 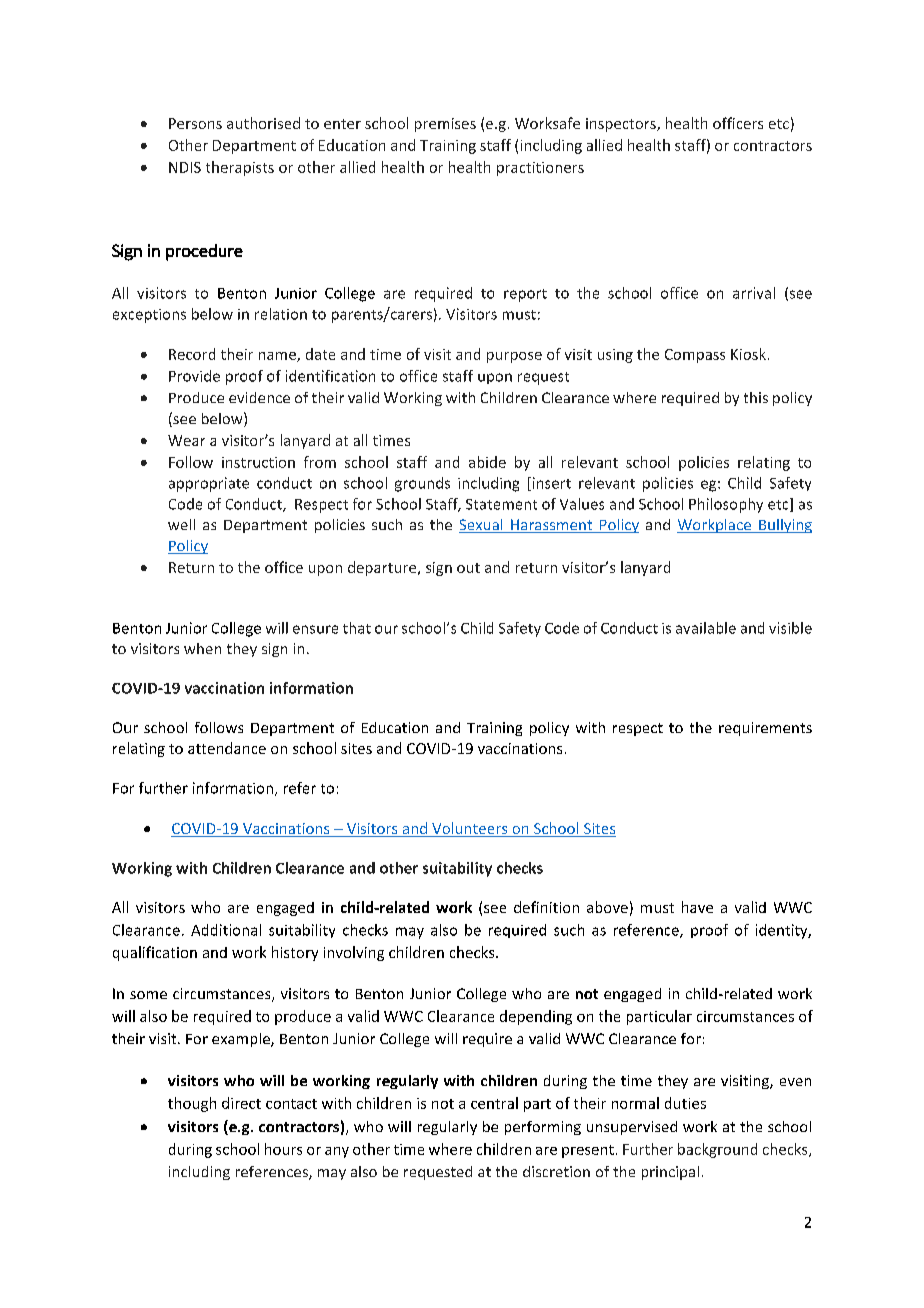 I want to click on inspectors, so click(x=622, y=125).
